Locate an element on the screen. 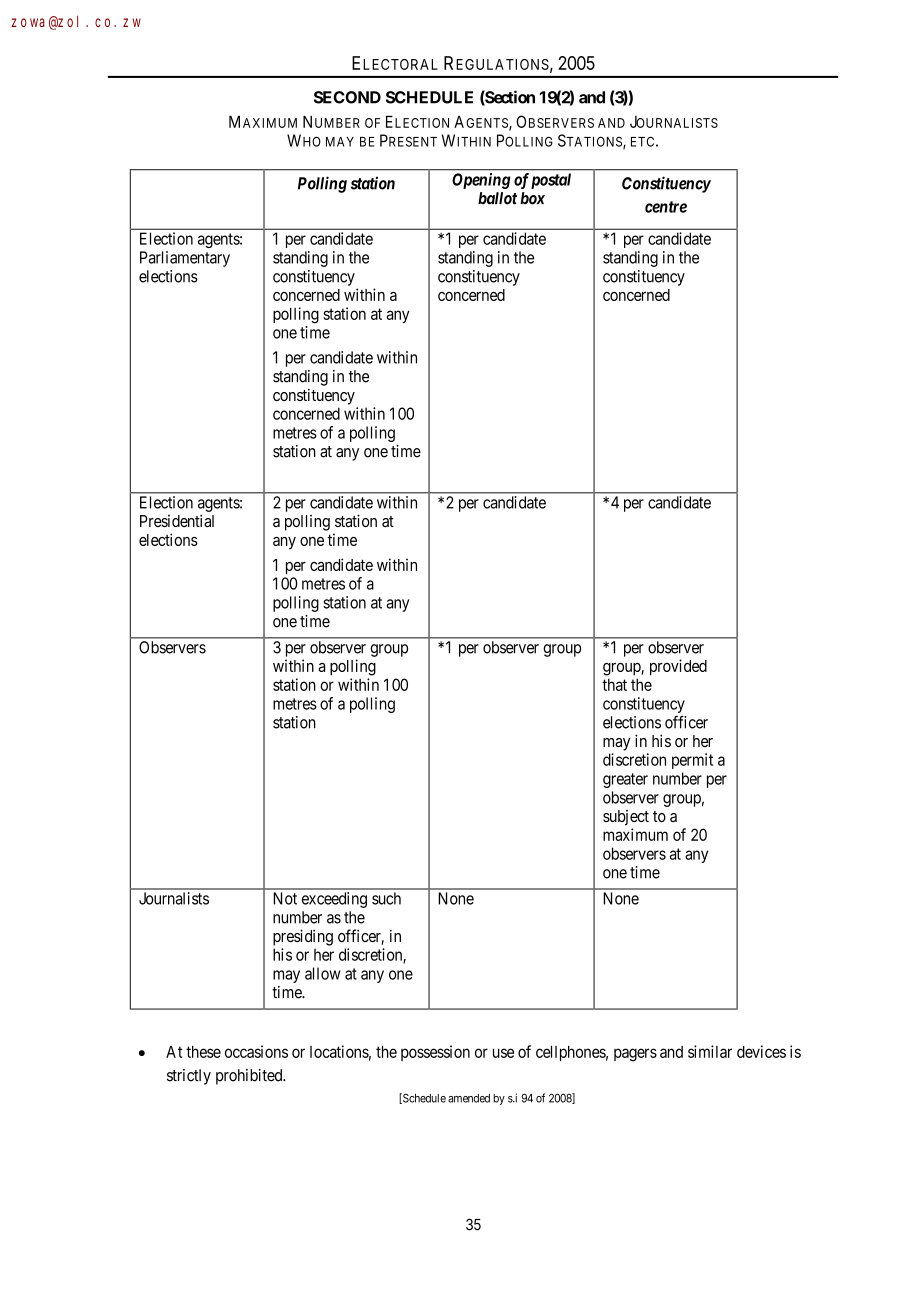  Presidential is located at coordinates (177, 520).
